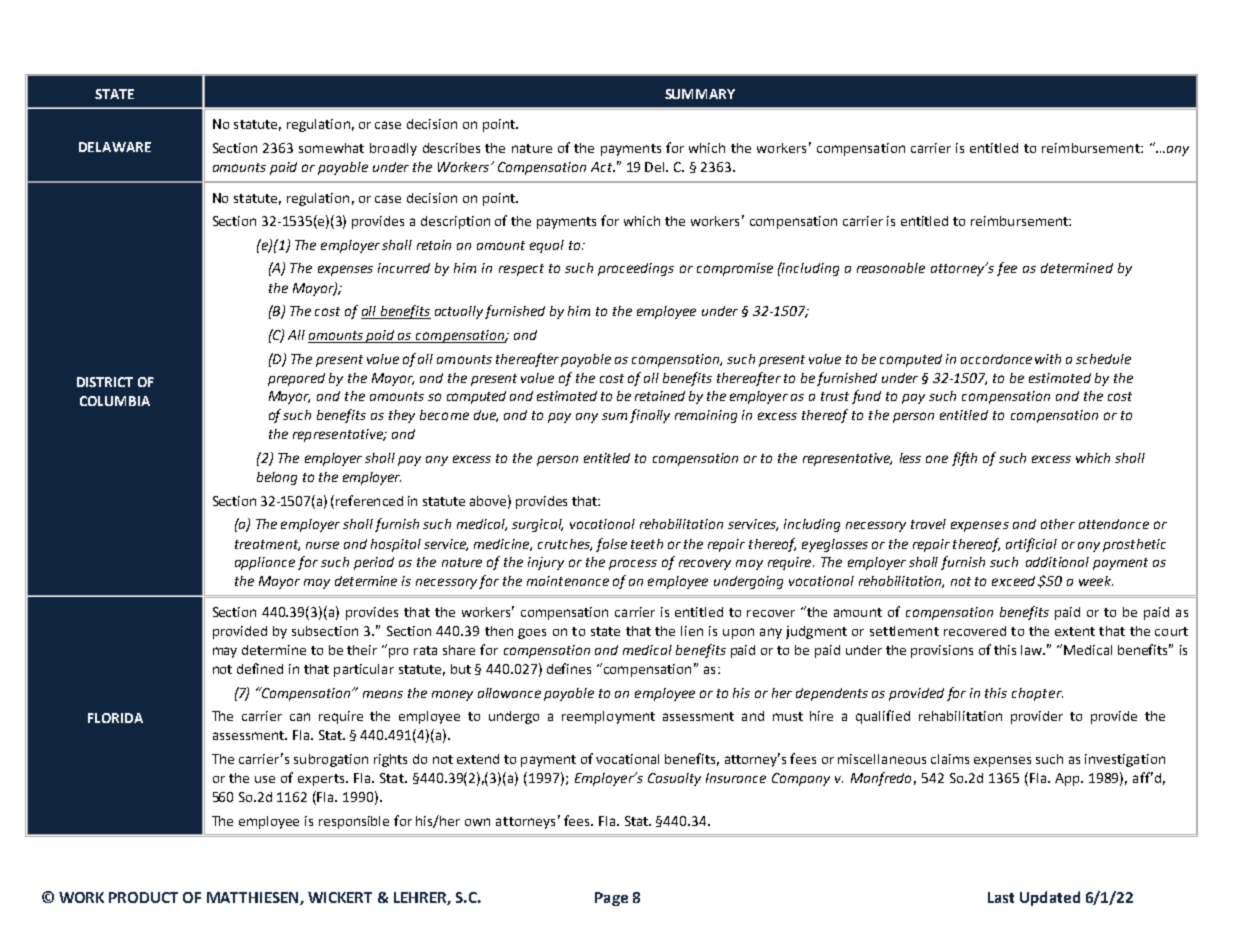 The height and width of the screenshot is (952, 1233). I want to click on somewhat, so click(331, 148).
